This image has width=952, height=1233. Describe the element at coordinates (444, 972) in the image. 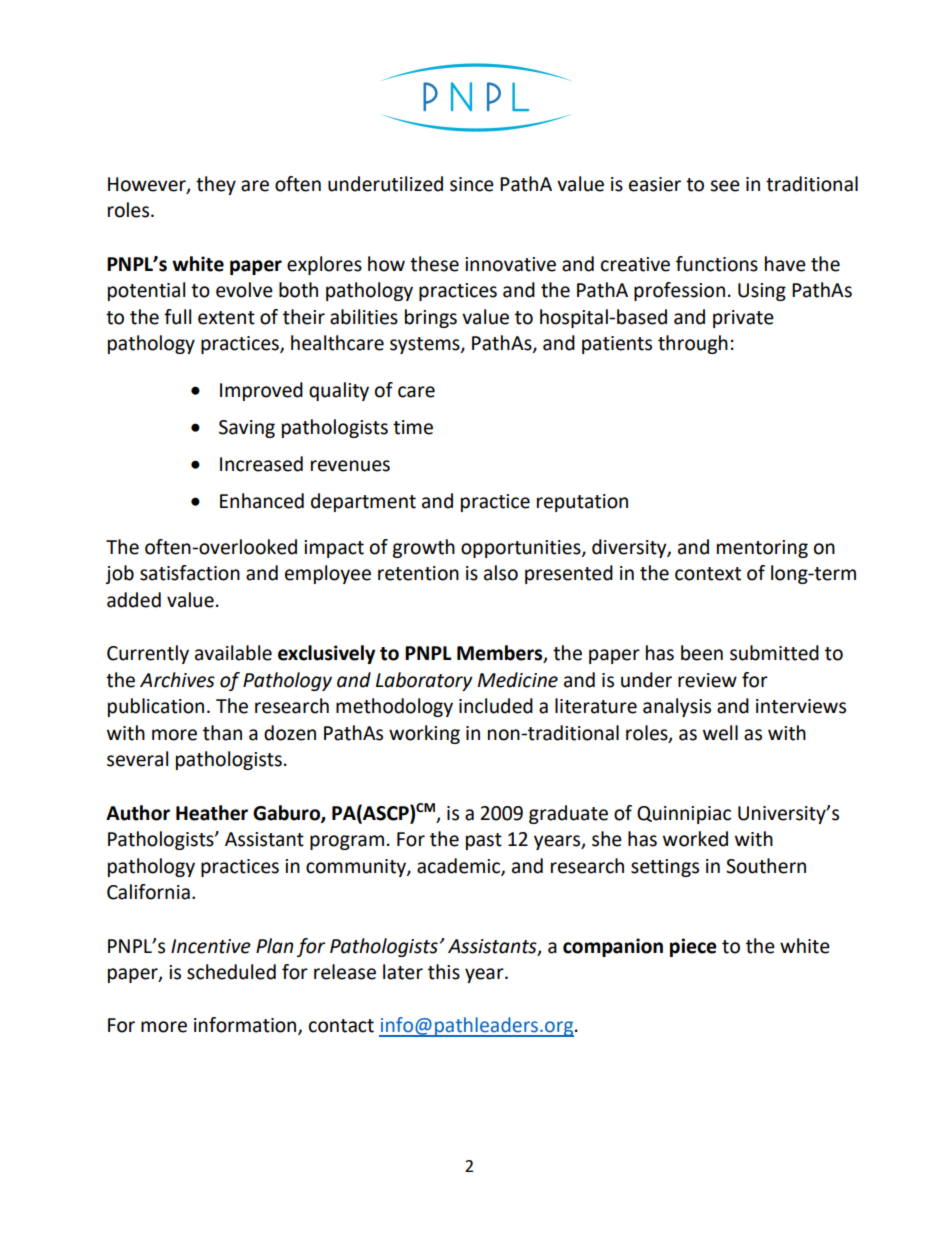

I see `this` at that location.
